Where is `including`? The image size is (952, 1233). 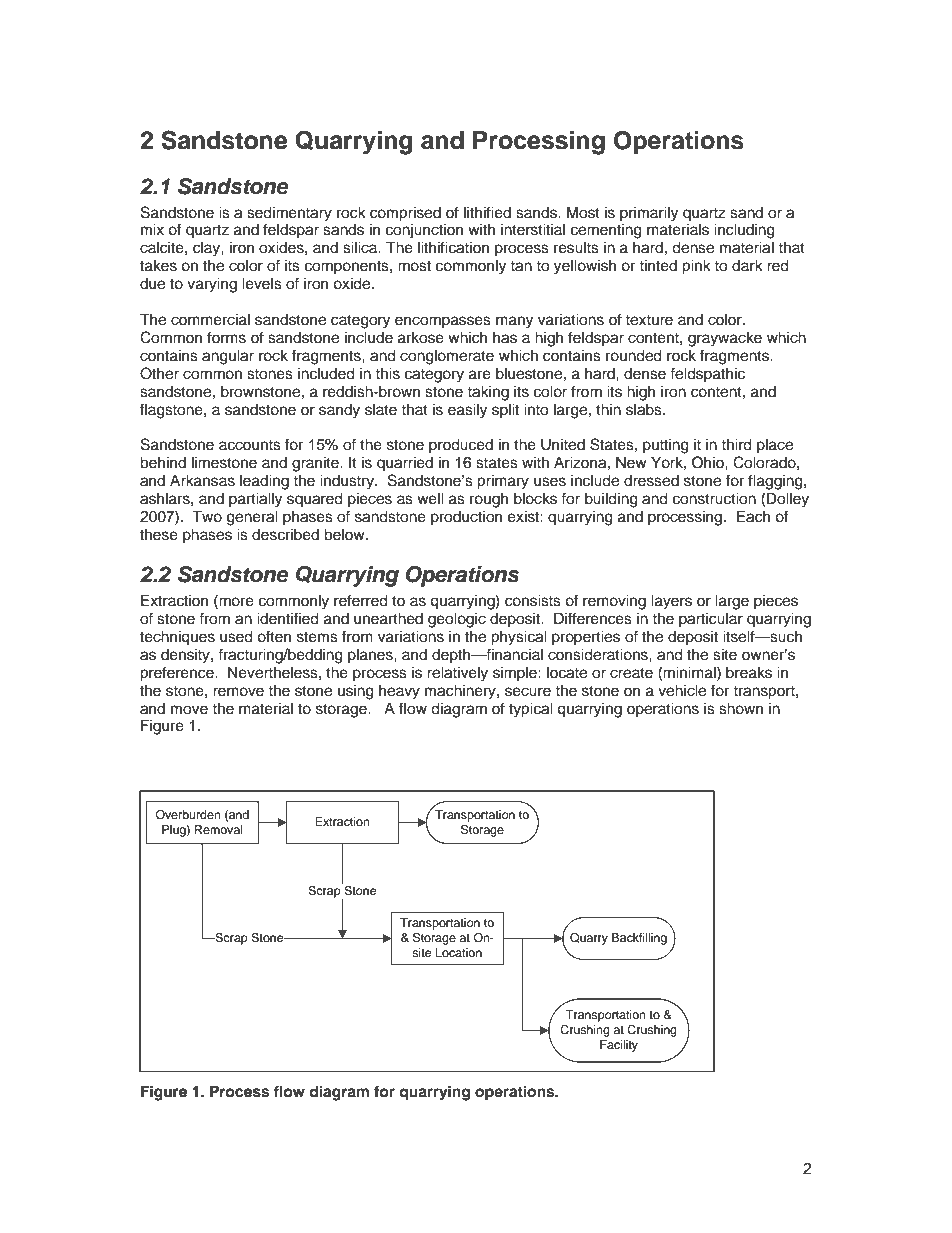
including is located at coordinates (744, 231).
